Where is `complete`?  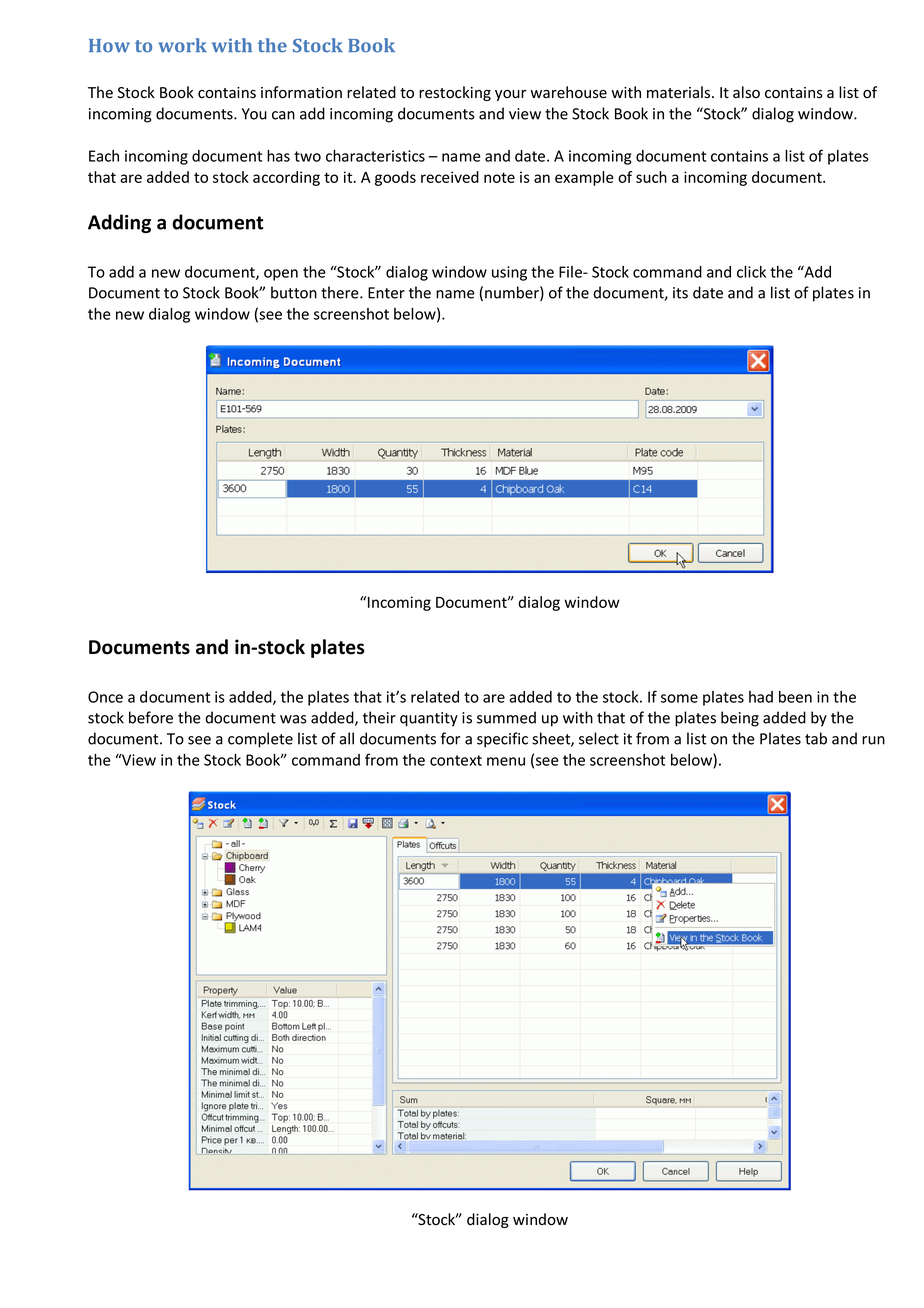 complete is located at coordinates (260, 740).
